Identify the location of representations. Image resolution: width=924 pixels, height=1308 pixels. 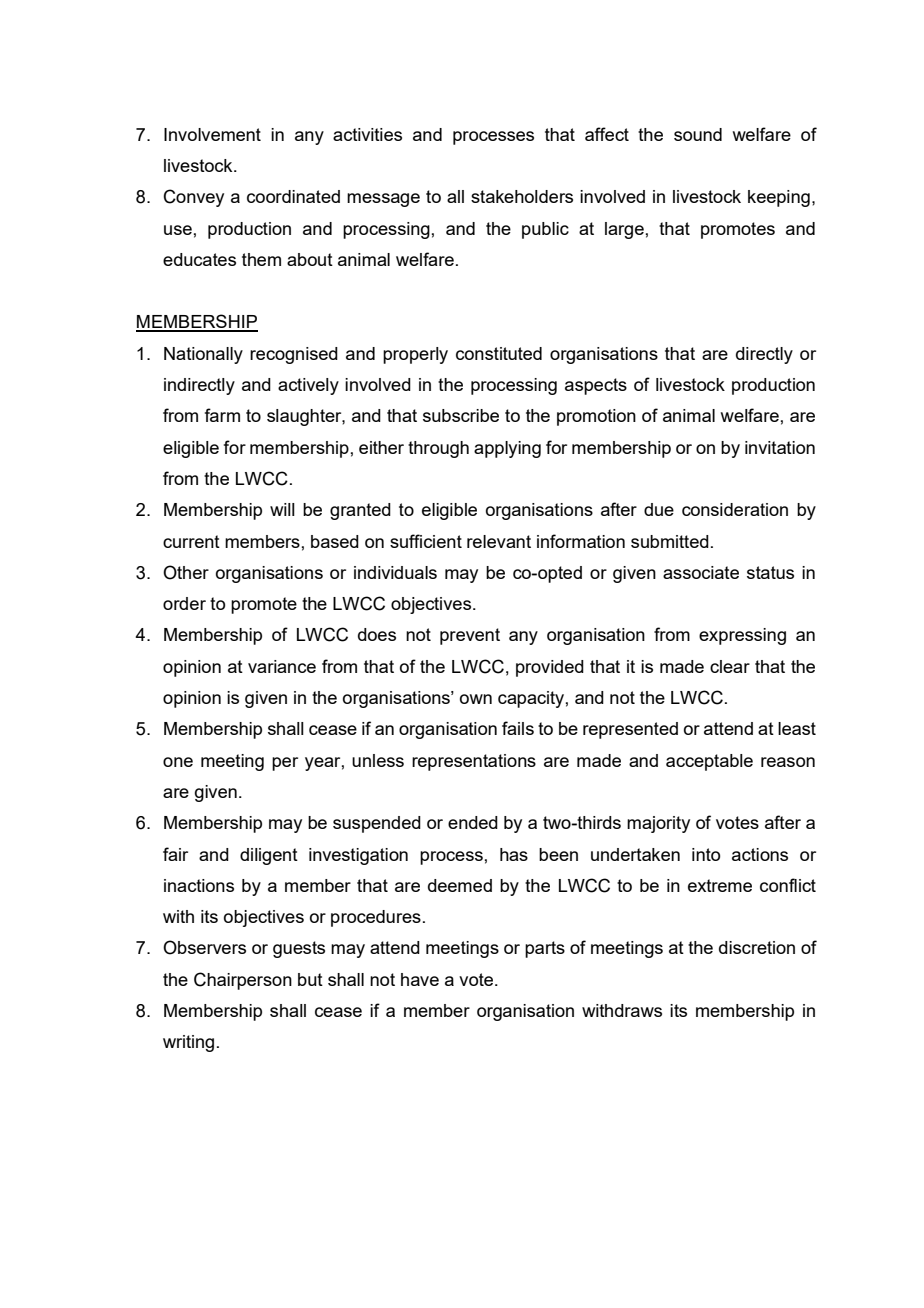
(474, 762).
